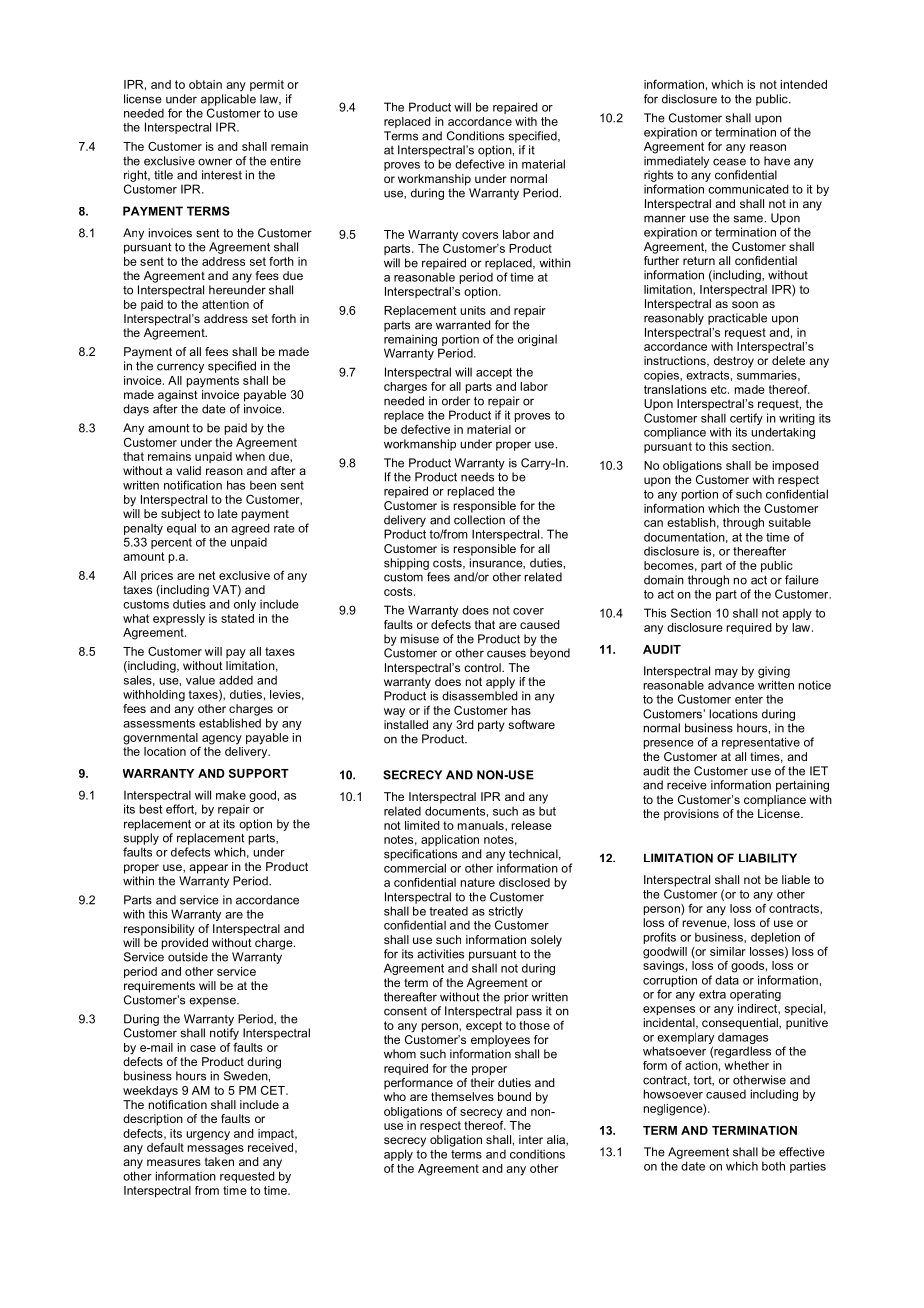 The height and width of the page is (1308, 924). Describe the element at coordinates (726, 673) in the page. I see `may` at that location.
